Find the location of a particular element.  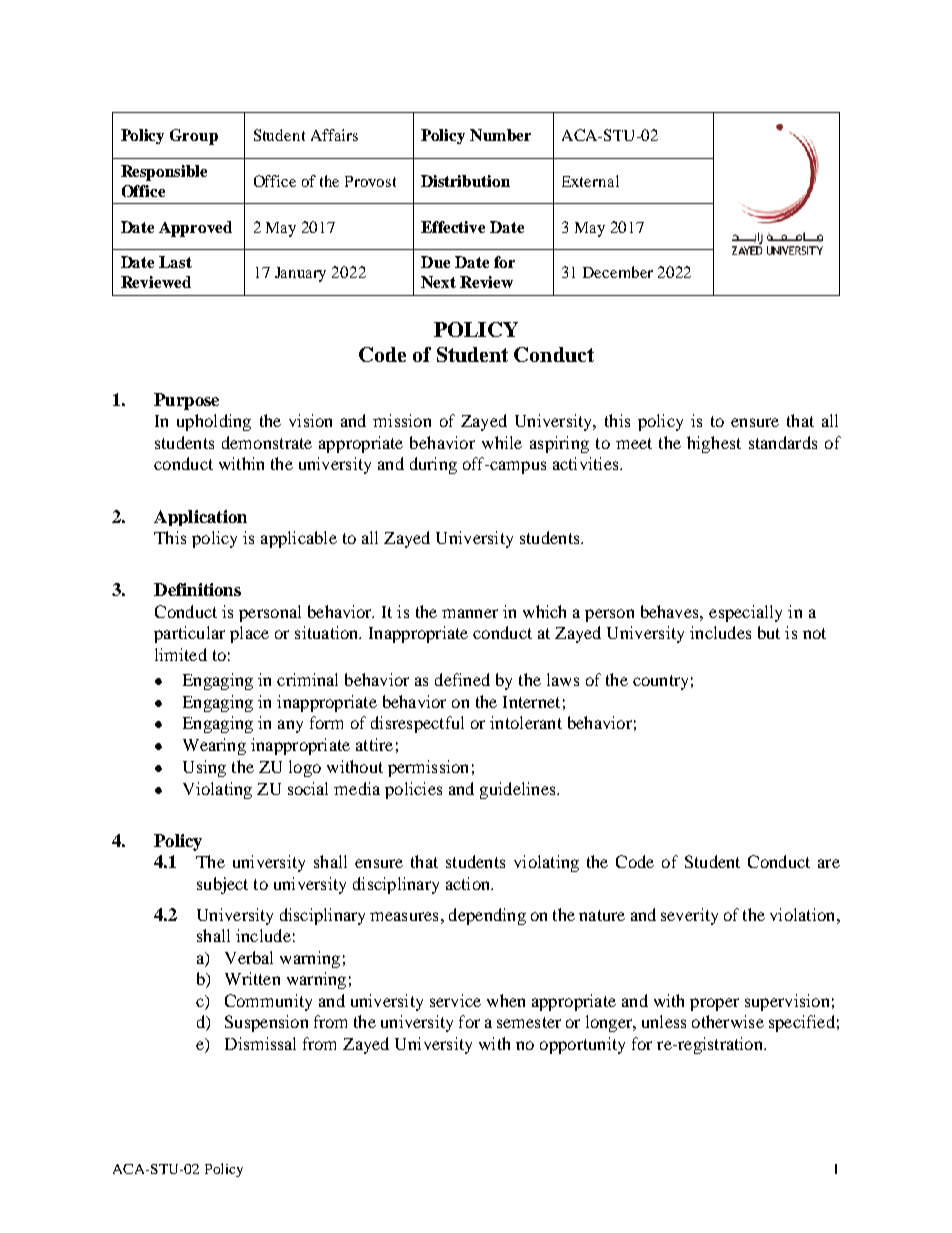

standards is located at coordinates (783, 442).
